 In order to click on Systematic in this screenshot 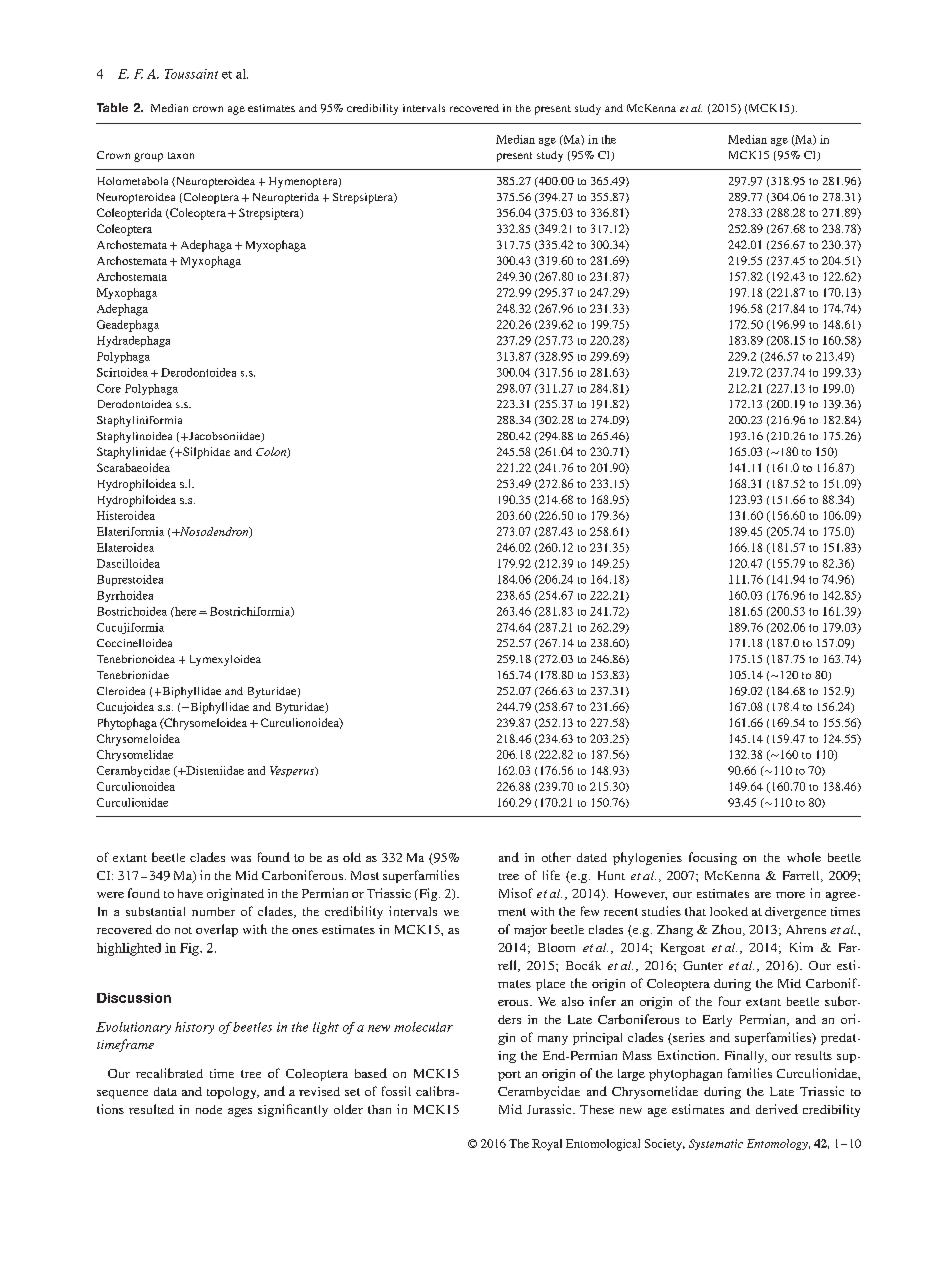, I will do `click(716, 1144)`.
